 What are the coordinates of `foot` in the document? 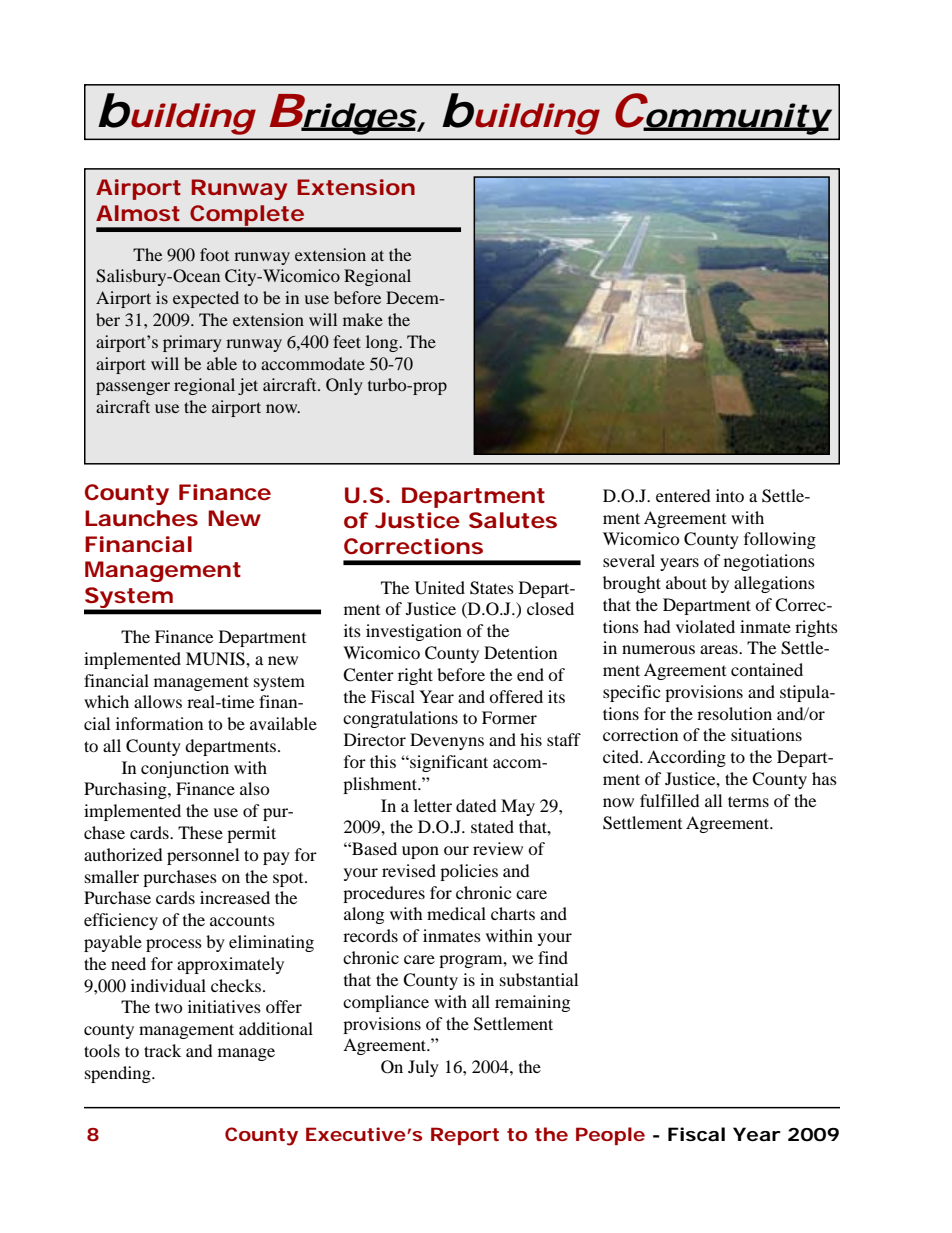 It's located at (214, 254).
